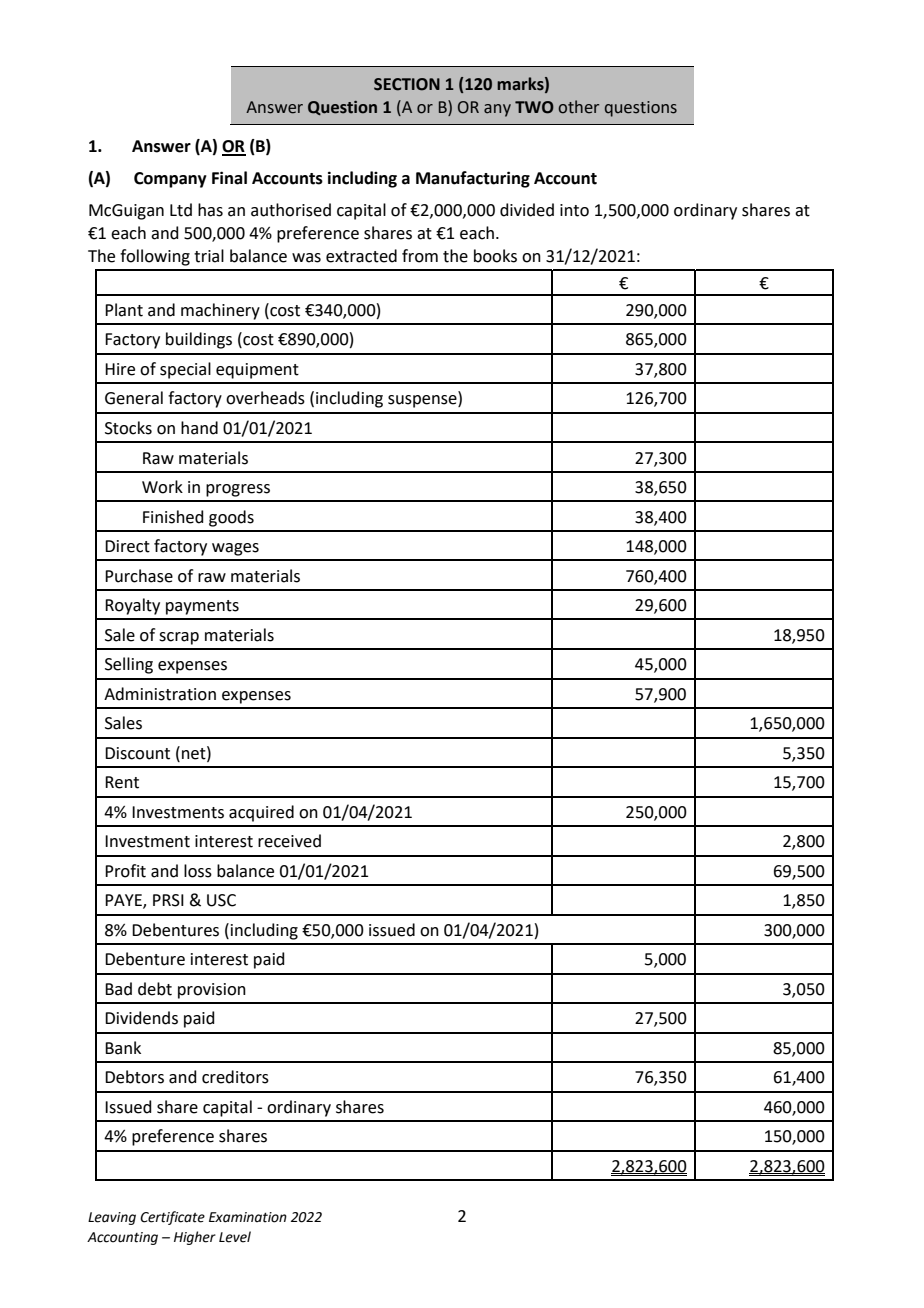  What do you see at coordinates (235, 549) in the screenshot?
I see `wages` at bounding box center [235, 549].
